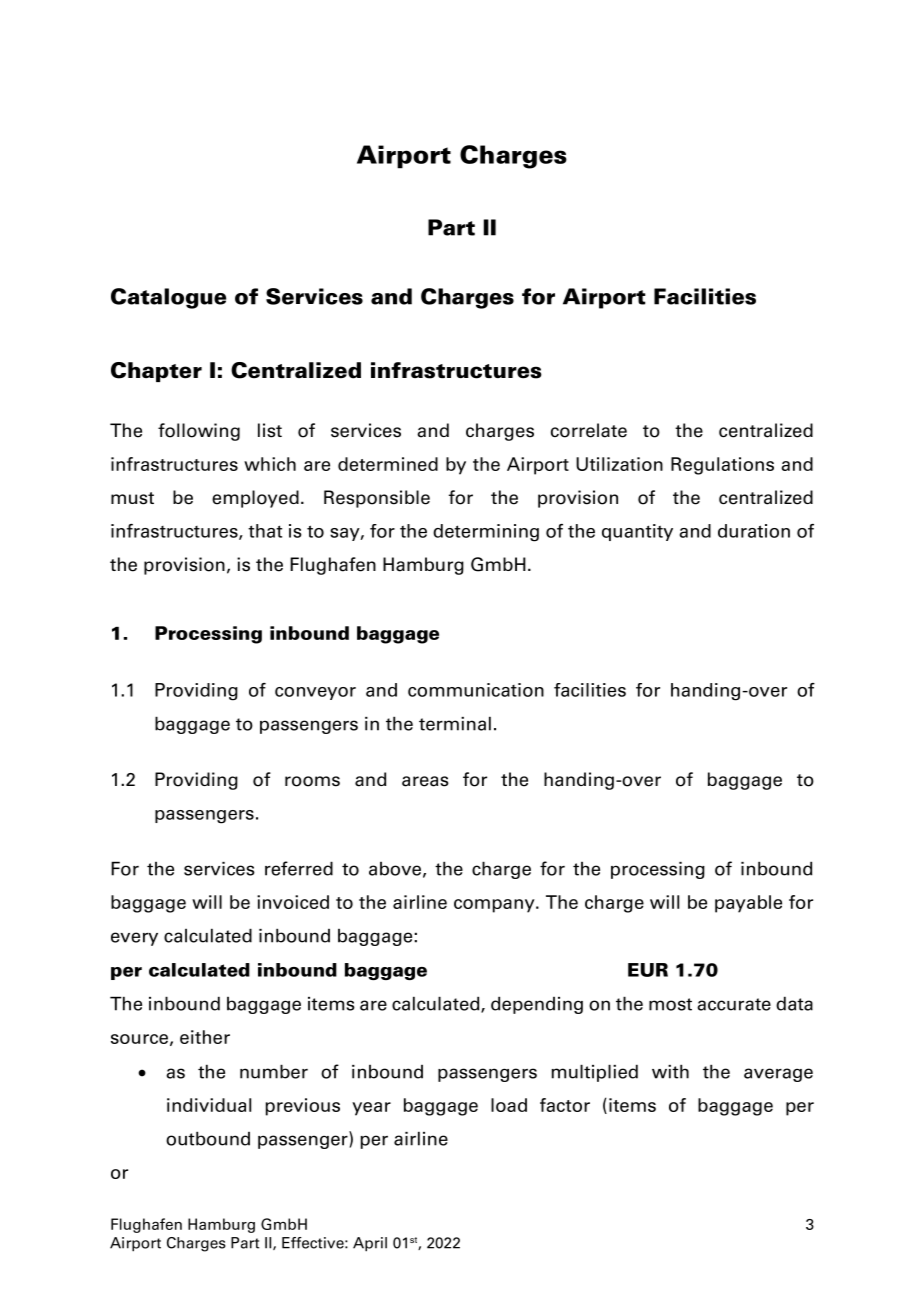  I want to click on payable, so click(748, 904).
